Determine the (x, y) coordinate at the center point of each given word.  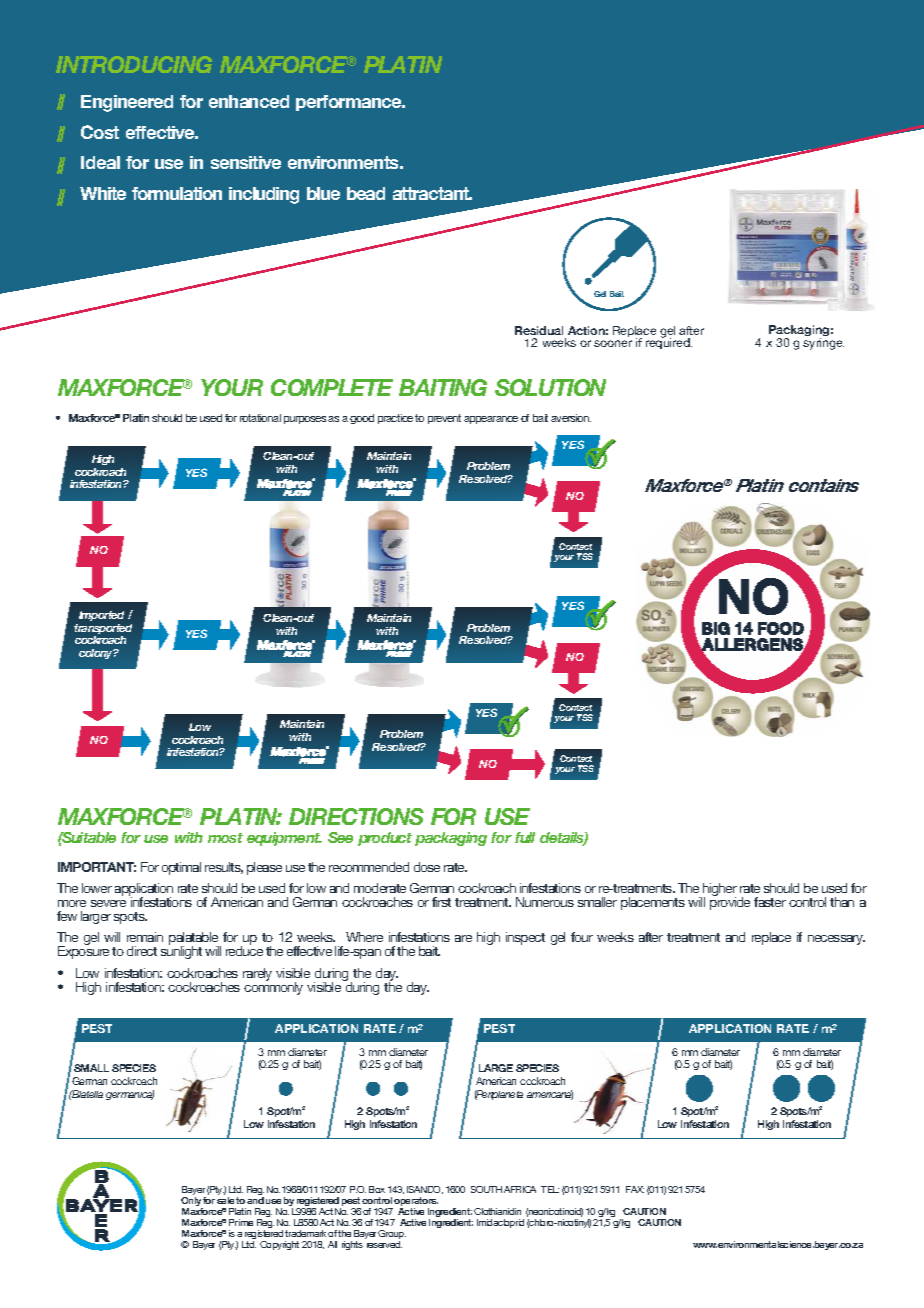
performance (350, 103)
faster (770, 902)
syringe (823, 344)
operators (416, 1201)
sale (225, 1200)
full (525, 837)
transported (103, 630)
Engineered (127, 103)
